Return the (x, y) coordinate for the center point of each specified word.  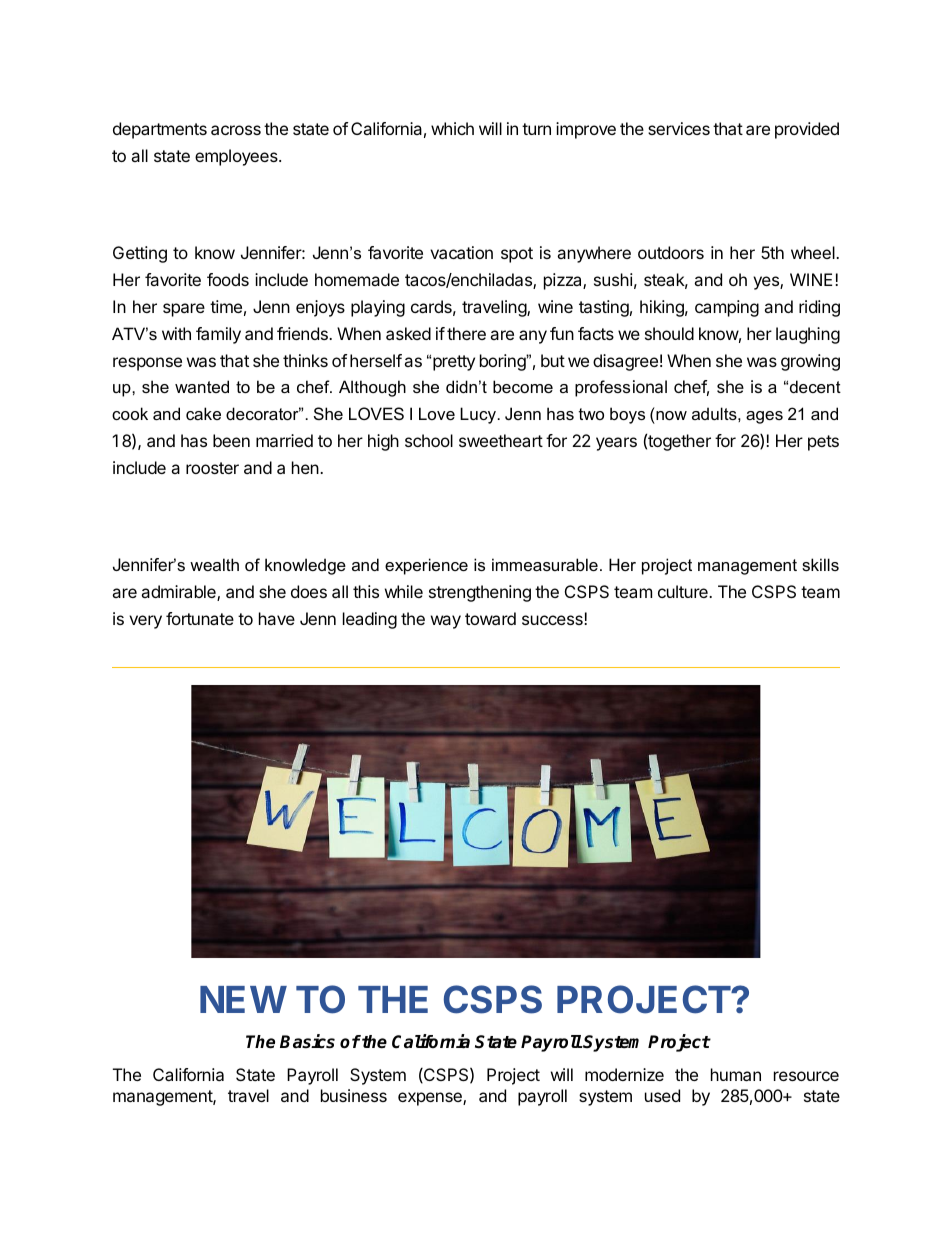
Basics (307, 1041)
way (446, 622)
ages (764, 417)
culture (684, 591)
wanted (202, 386)
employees (237, 157)
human (736, 1074)
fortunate (200, 618)
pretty (454, 363)
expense (431, 1099)
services (679, 128)
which (452, 128)
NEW (243, 999)
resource (806, 1076)
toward (490, 618)
